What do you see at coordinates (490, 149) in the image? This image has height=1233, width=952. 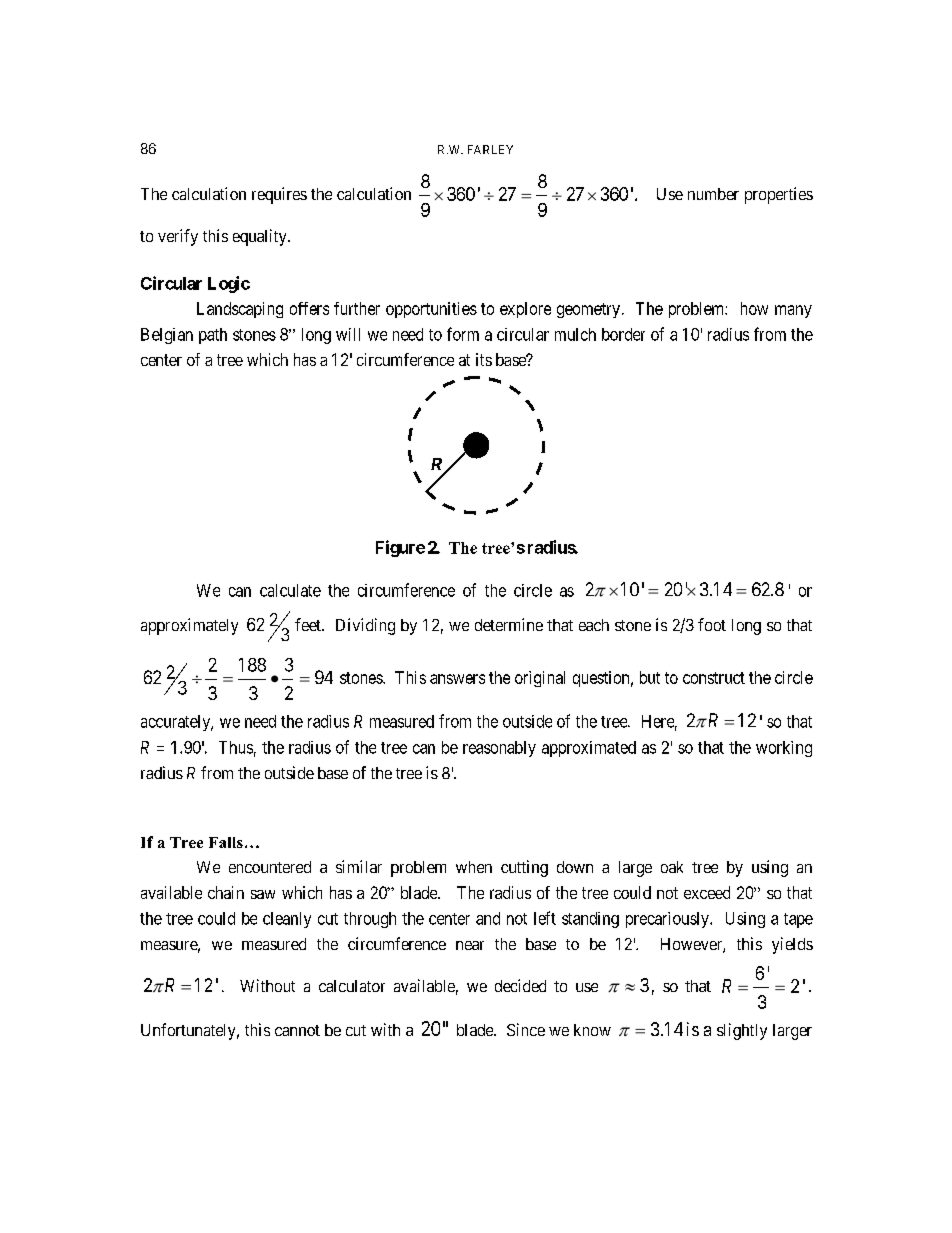 I see `FARLEY` at bounding box center [490, 149].
